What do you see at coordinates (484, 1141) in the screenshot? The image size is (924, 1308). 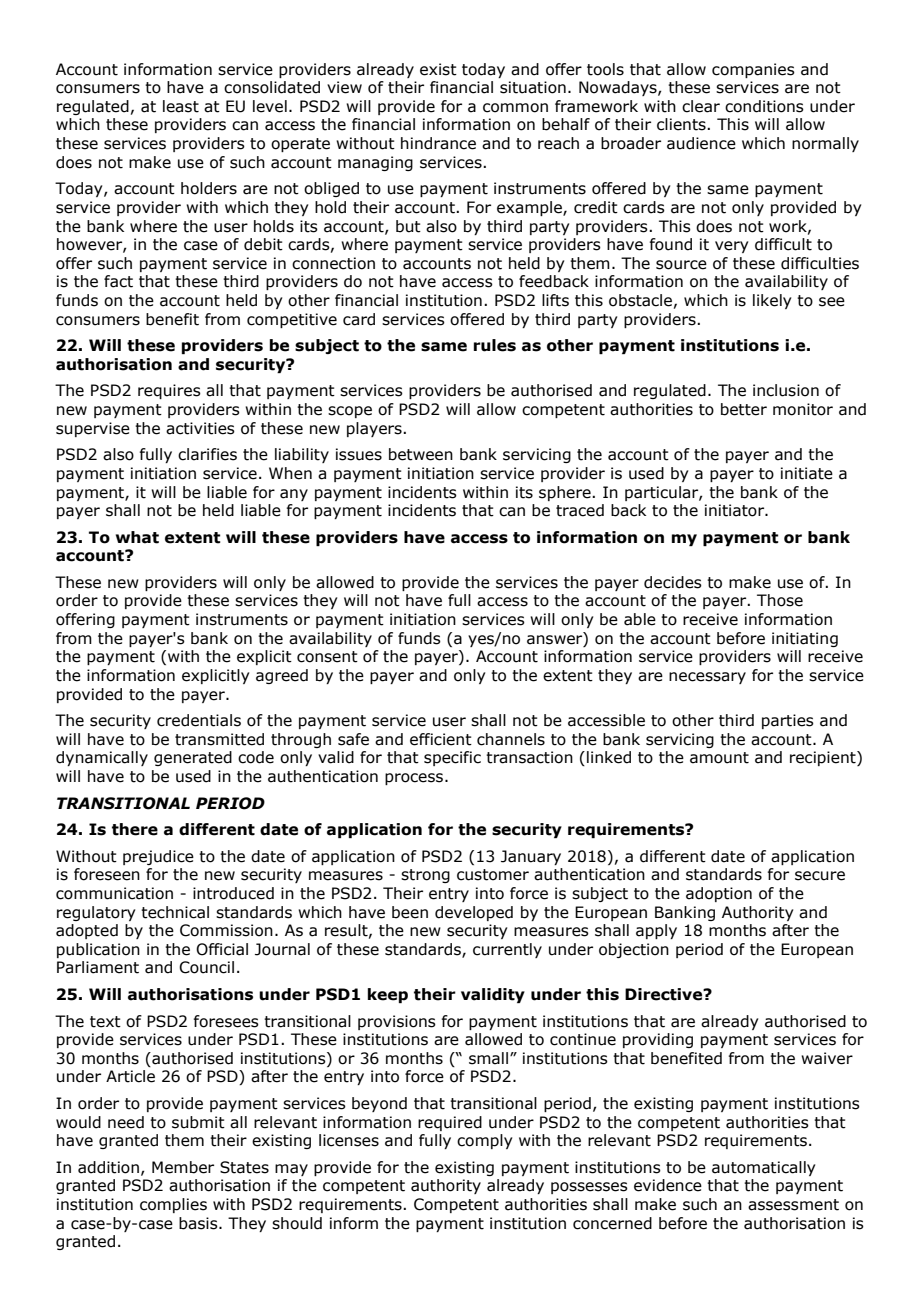 I see `comply` at bounding box center [484, 1141].
